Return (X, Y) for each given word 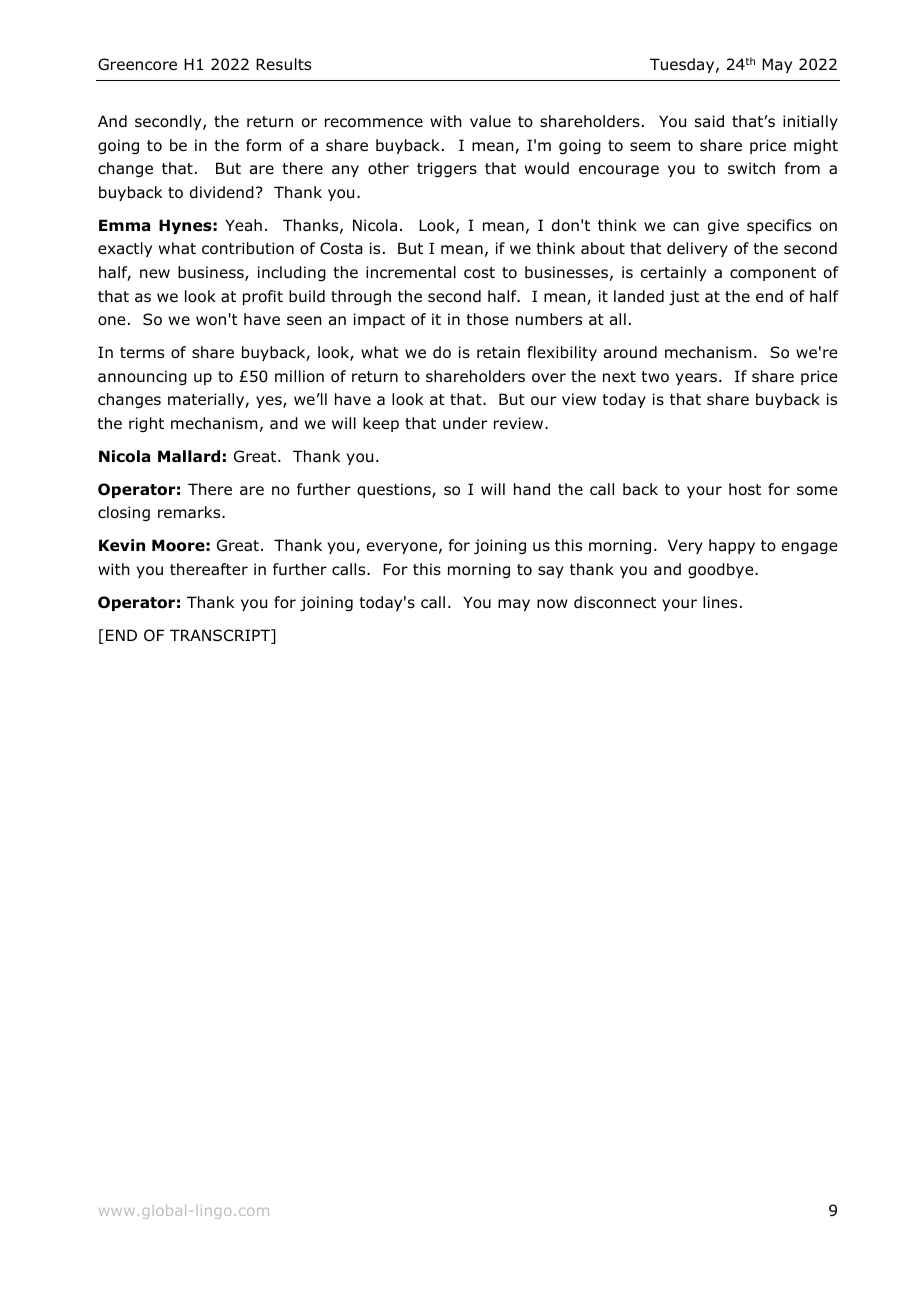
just (684, 297)
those (487, 319)
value (490, 121)
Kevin (122, 545)
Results (283, 64)
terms (142, 352)
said (709, 121)
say (551, 572)
